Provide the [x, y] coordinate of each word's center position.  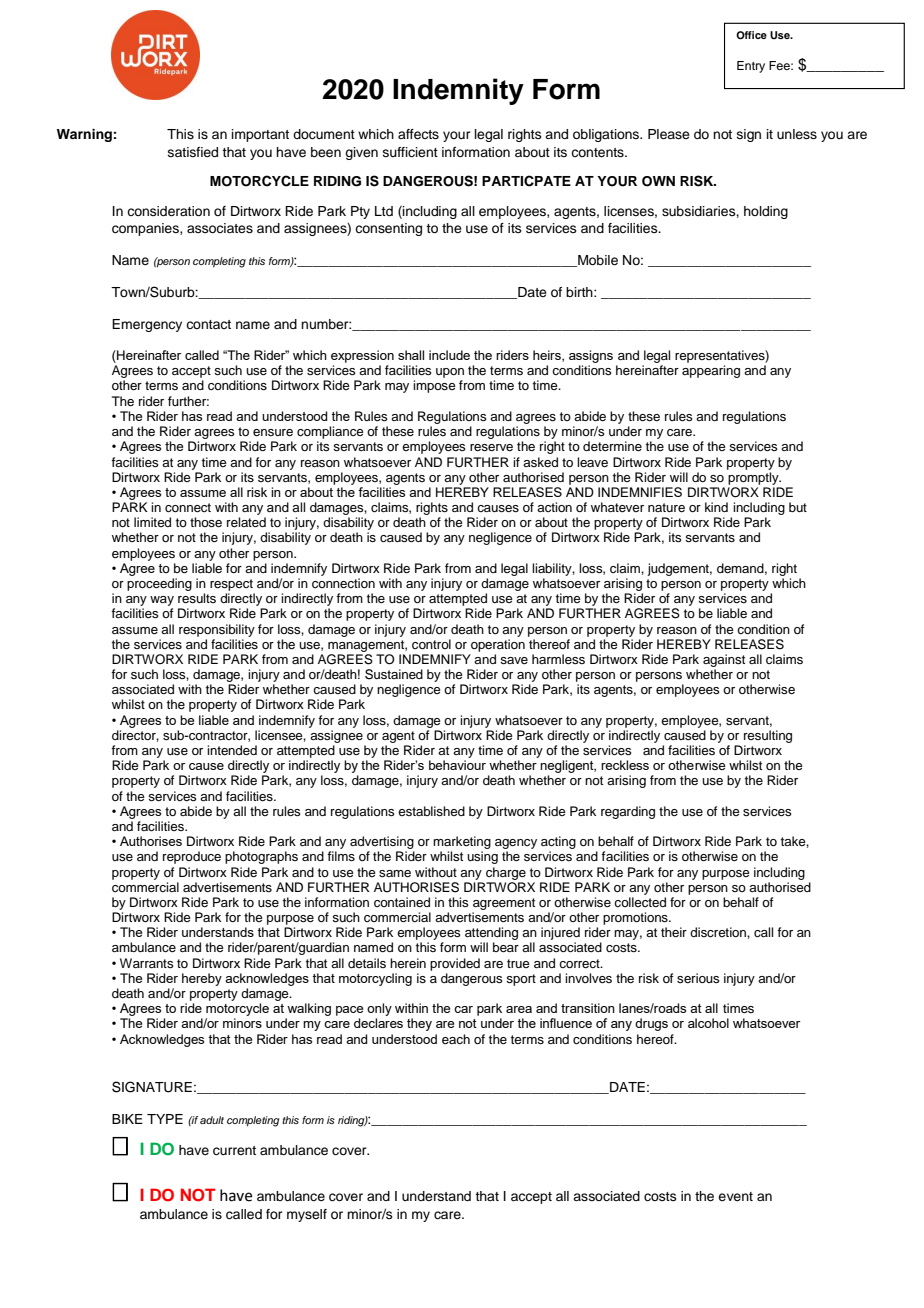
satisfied [193, 152]
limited [152, 522]
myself [307, 1215]
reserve [491, 447]
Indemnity [458, 91]
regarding [628, 812]
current [234, 1151]
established [431, 811]
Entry [751, 67]
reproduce [192, 857]
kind [716, 507]
